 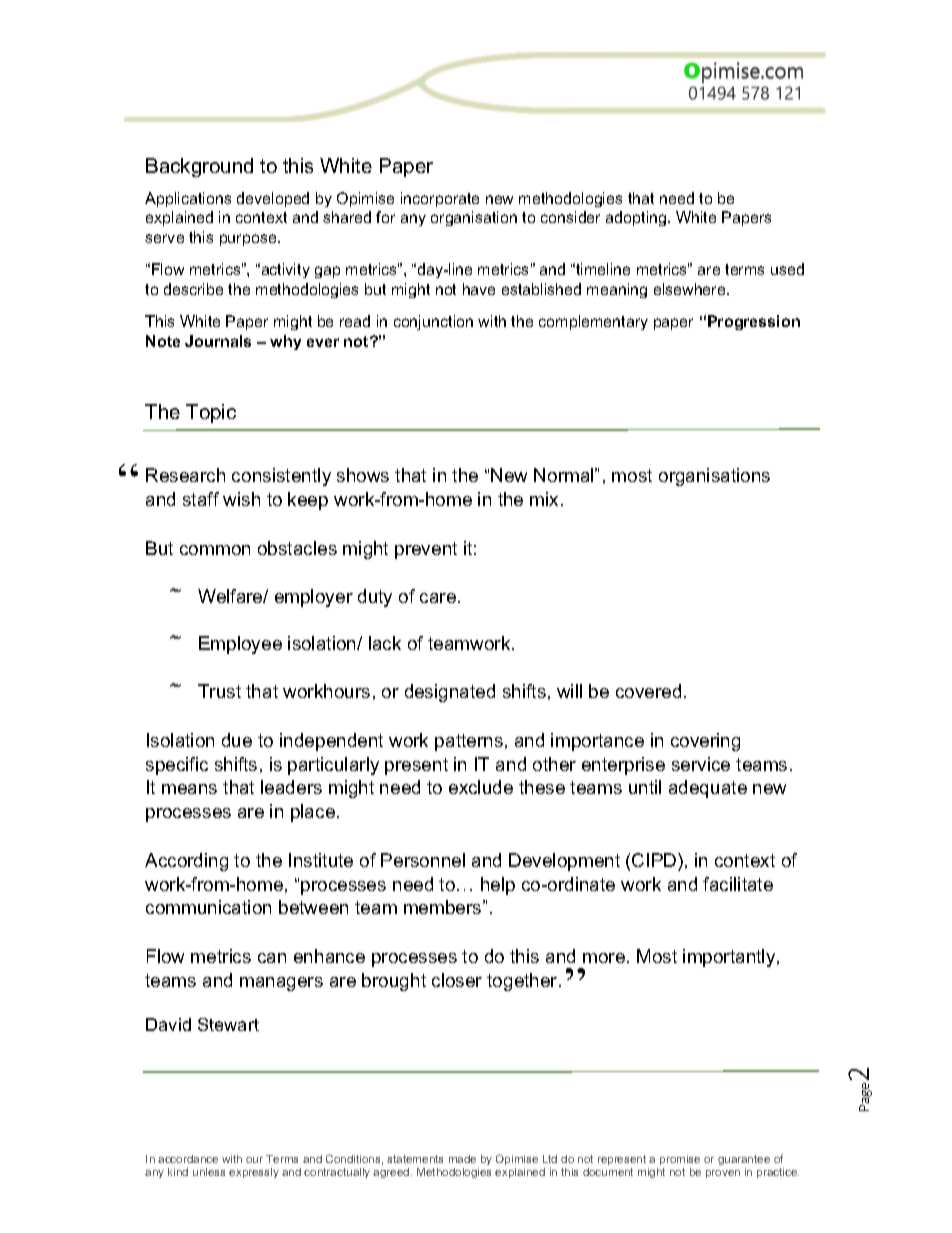 What do you see at coordinates (211, 413) in the screenshot?
I see `Topic` at bounding box center [211, 413].
